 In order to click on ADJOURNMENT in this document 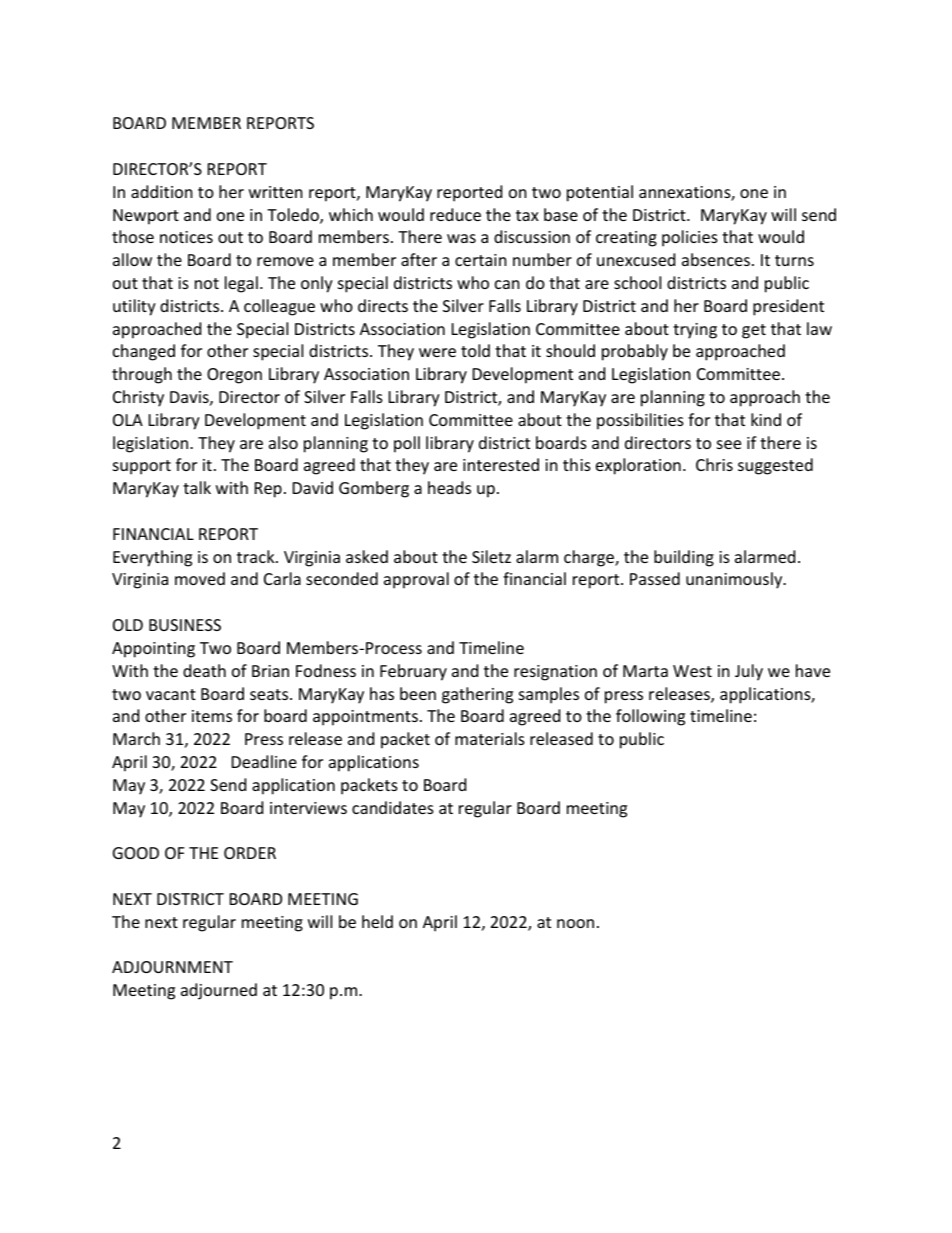, I will do `click(172, 967)`.
